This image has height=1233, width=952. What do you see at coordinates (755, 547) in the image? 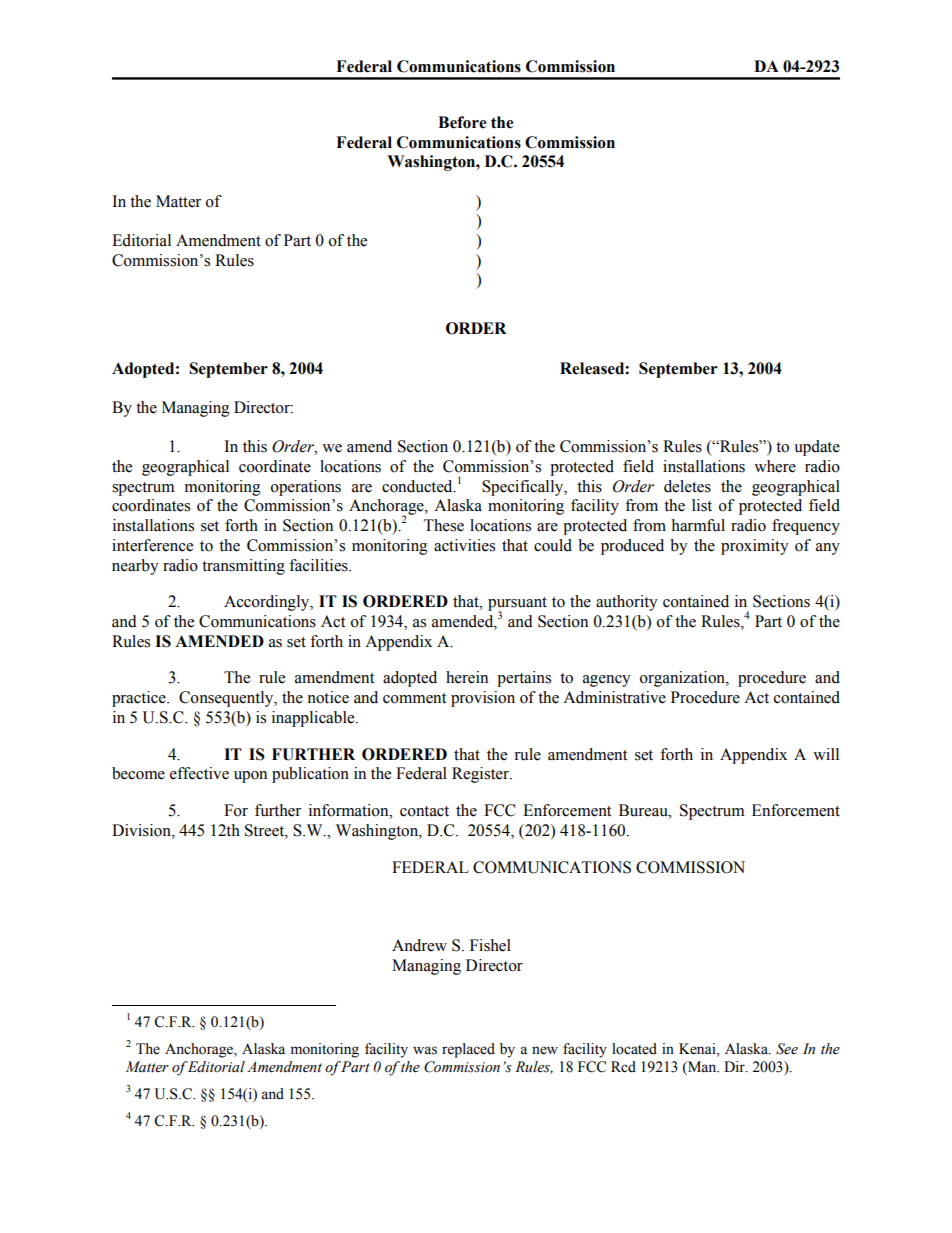
I see `proximity` at bounding box center [755, 547].
